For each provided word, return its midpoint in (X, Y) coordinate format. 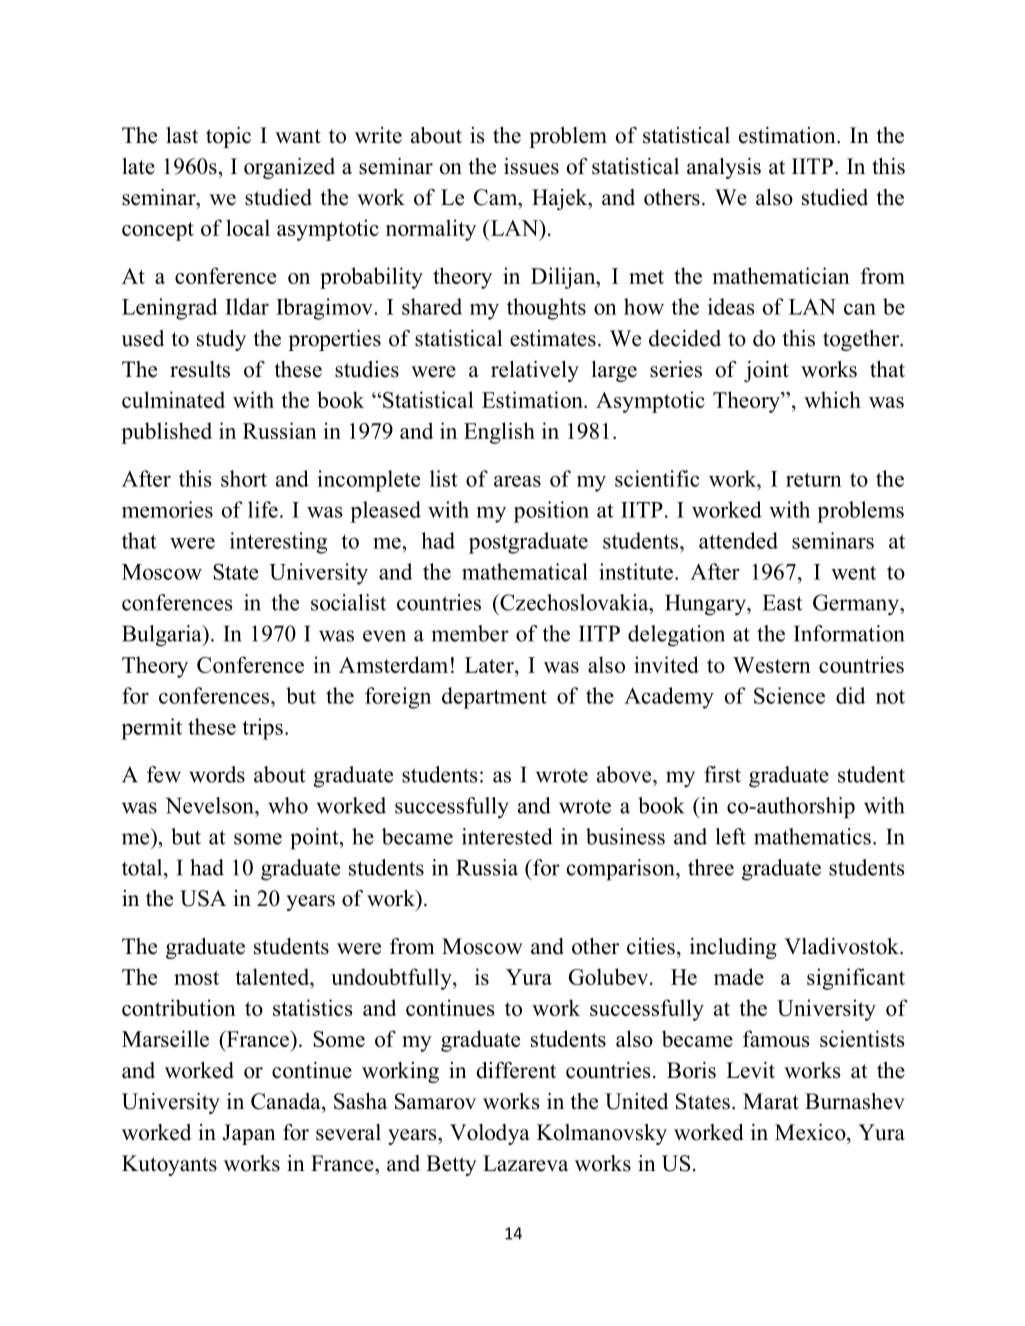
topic (228, 137)
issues (531, 166)
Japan (249, 1134)
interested (507, 836)
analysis (724, 168)
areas (517, 481)
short (244, 478)
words (217, 774)
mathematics (812, 836)
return (814, 480)
